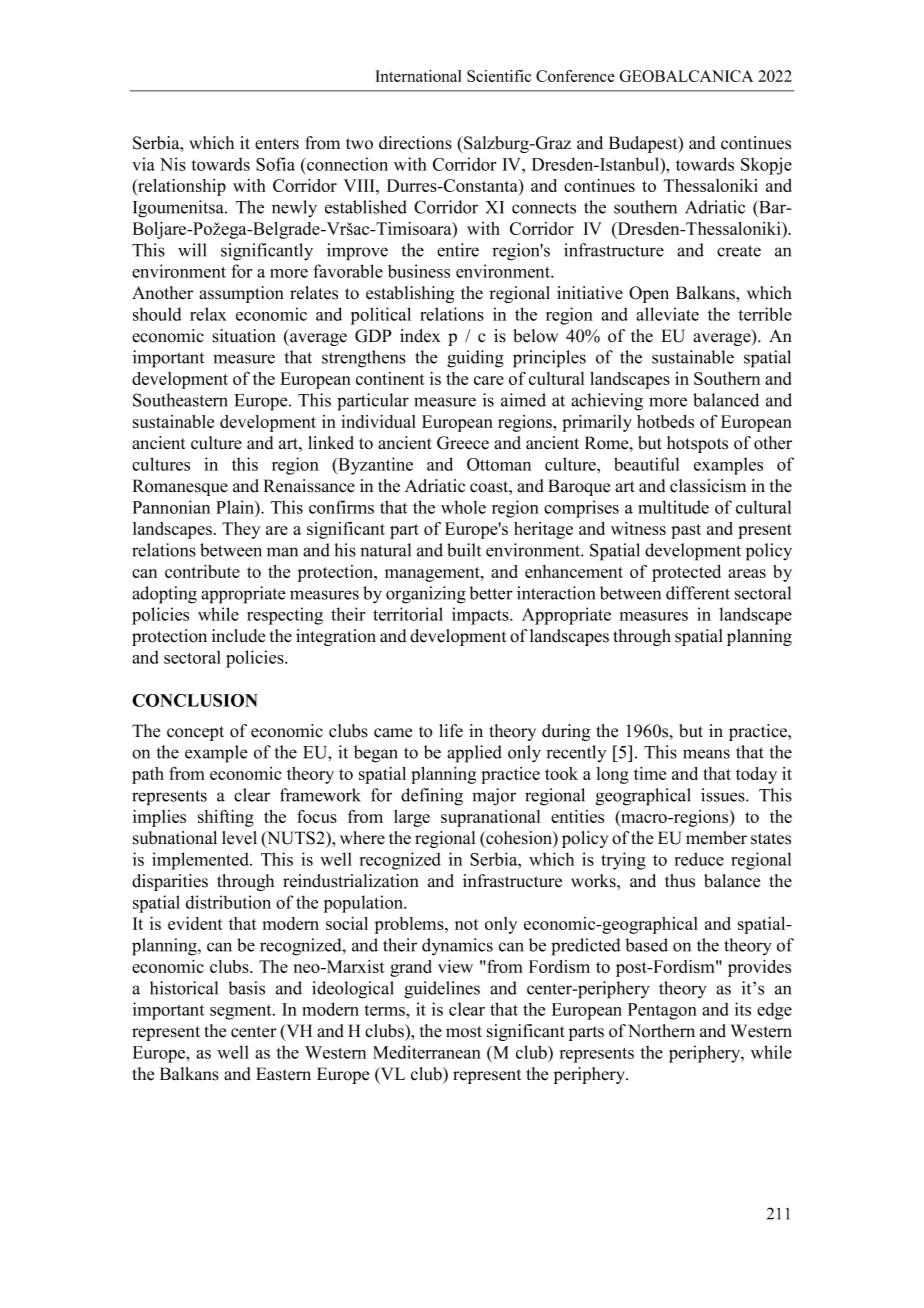 The width and height of the screenshot is (924, 1308). Describe the element at coordinates (644, 144) in the screenshot. I see `Budapest` at that location.
